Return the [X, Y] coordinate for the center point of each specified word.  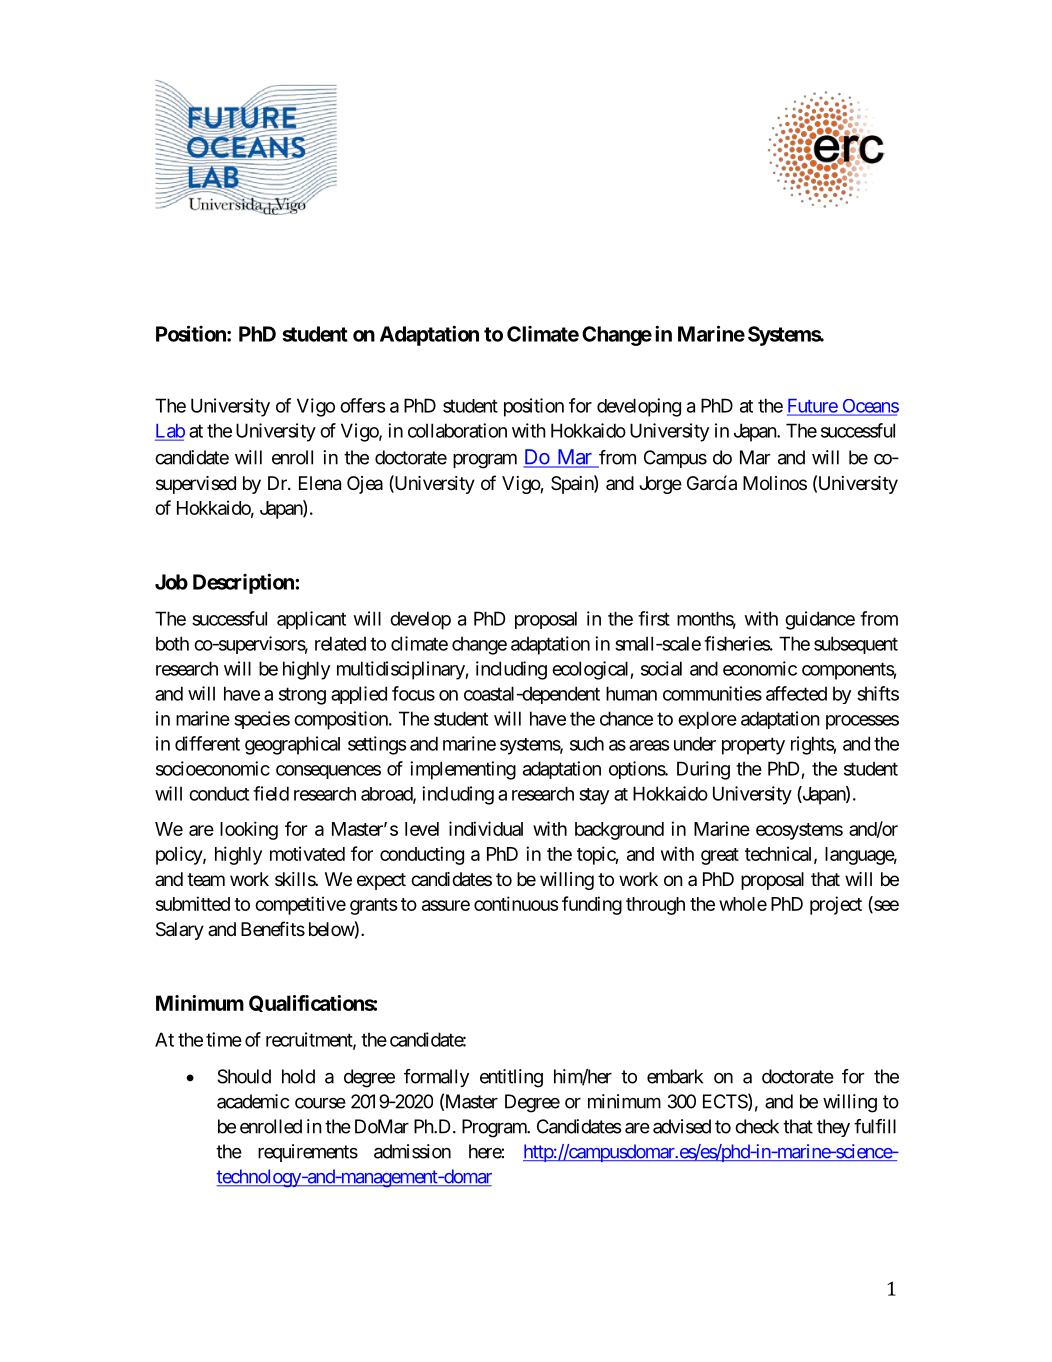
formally [436, 1078]
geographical [292, 745]
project [836, 905]
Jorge [660, 485]
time [224, 1039]
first [654, 618]
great [720, 856]
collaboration [457, 430]
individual [486, 828]
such [587, 743]
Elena [320, 483]
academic [253, 1101]
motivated [307, 853]
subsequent [856, 645]
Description [244, 583]
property [753, 746]
